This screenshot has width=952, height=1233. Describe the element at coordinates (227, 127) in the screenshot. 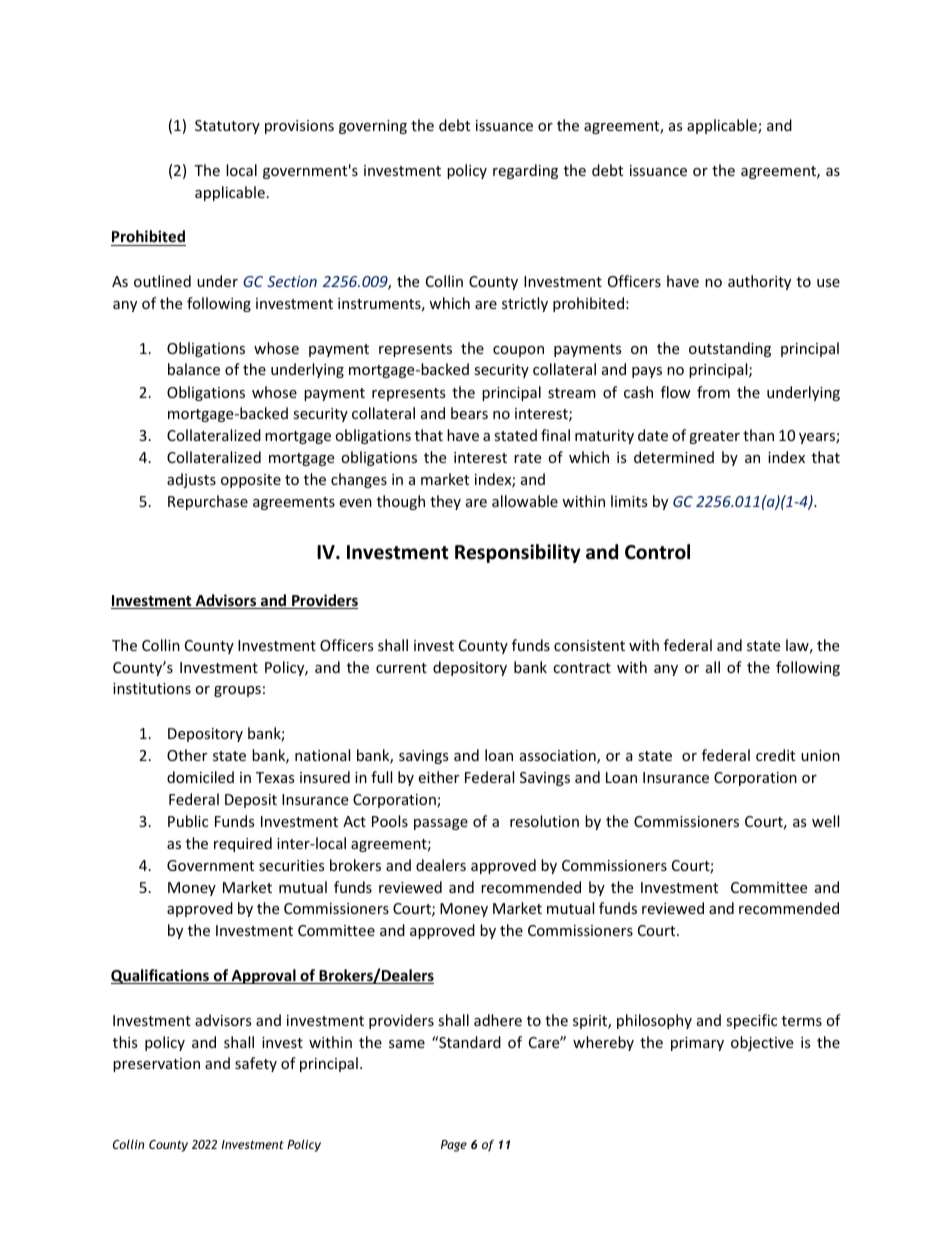

I see `Statutory` at that location.
